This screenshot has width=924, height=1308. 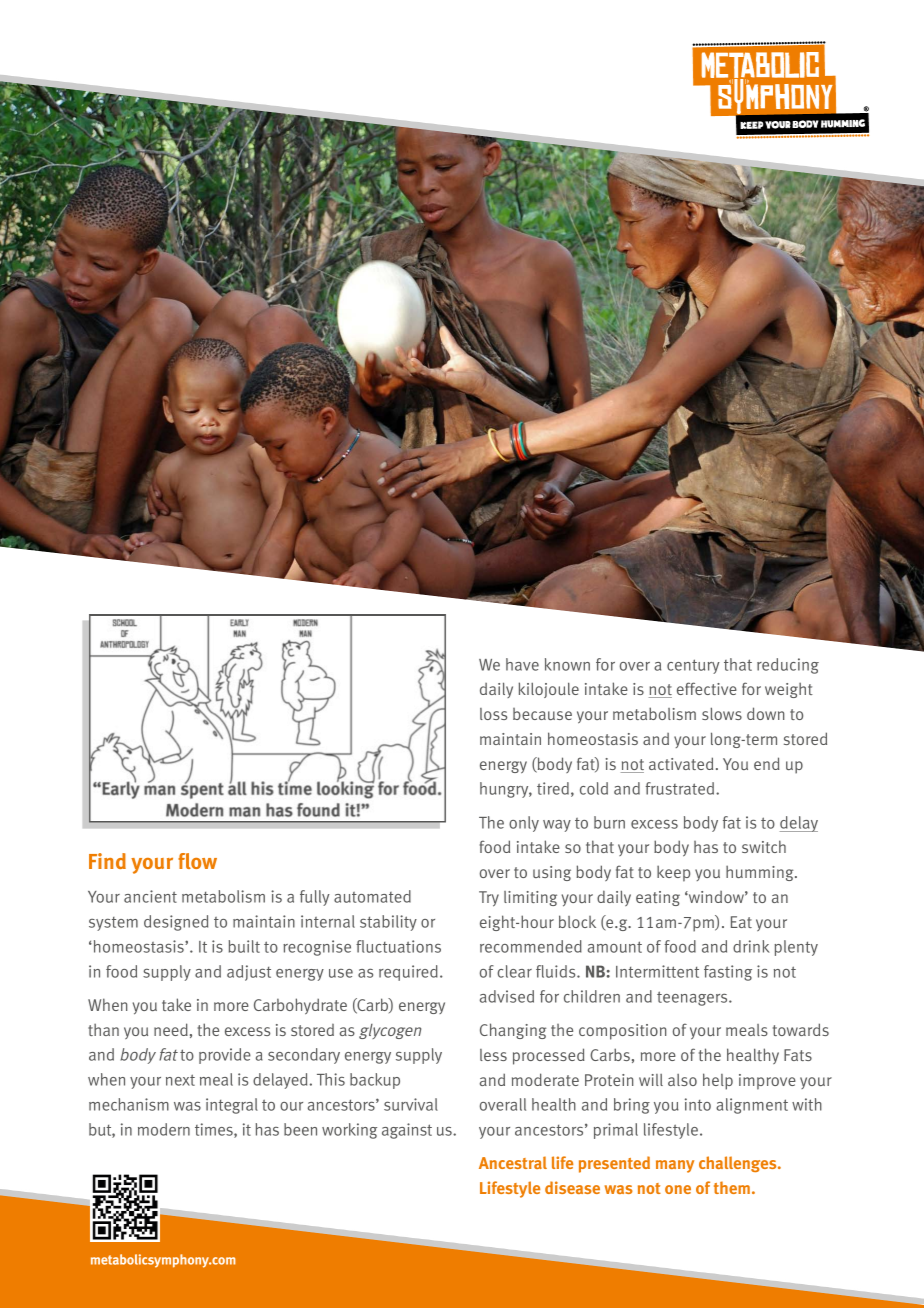 What do you see at coordinates (197, 861) in the screenshot?
I see `flow` at bounding box center [197, 861].
